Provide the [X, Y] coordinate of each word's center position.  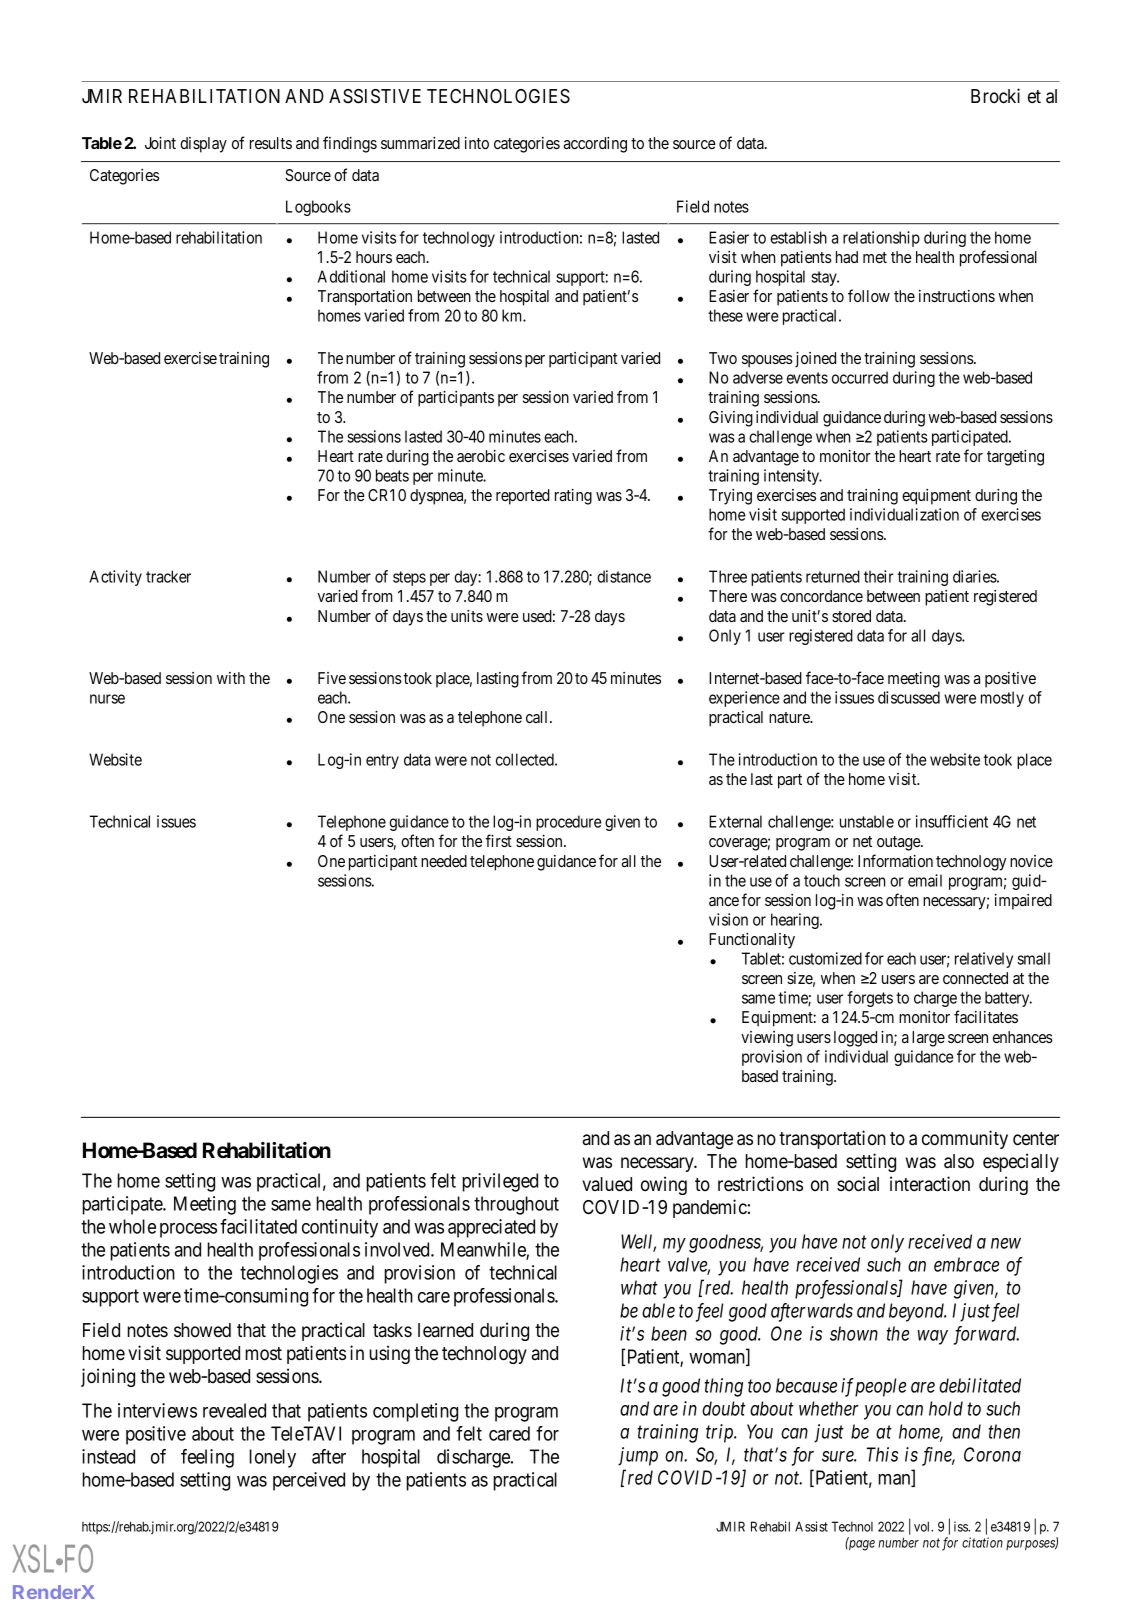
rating [573, 497]
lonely [273, 1458]
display [203, 145]
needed [444, 861]
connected [975, 978]
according [595, 145]
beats [392, 475]
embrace [966, 1264]
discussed [909, 697]
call [538, 717]
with [231, 678]
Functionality [752, 941]
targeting [1015, 458]
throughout [516, 1205]
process [188, 1230]
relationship [881, 239]
